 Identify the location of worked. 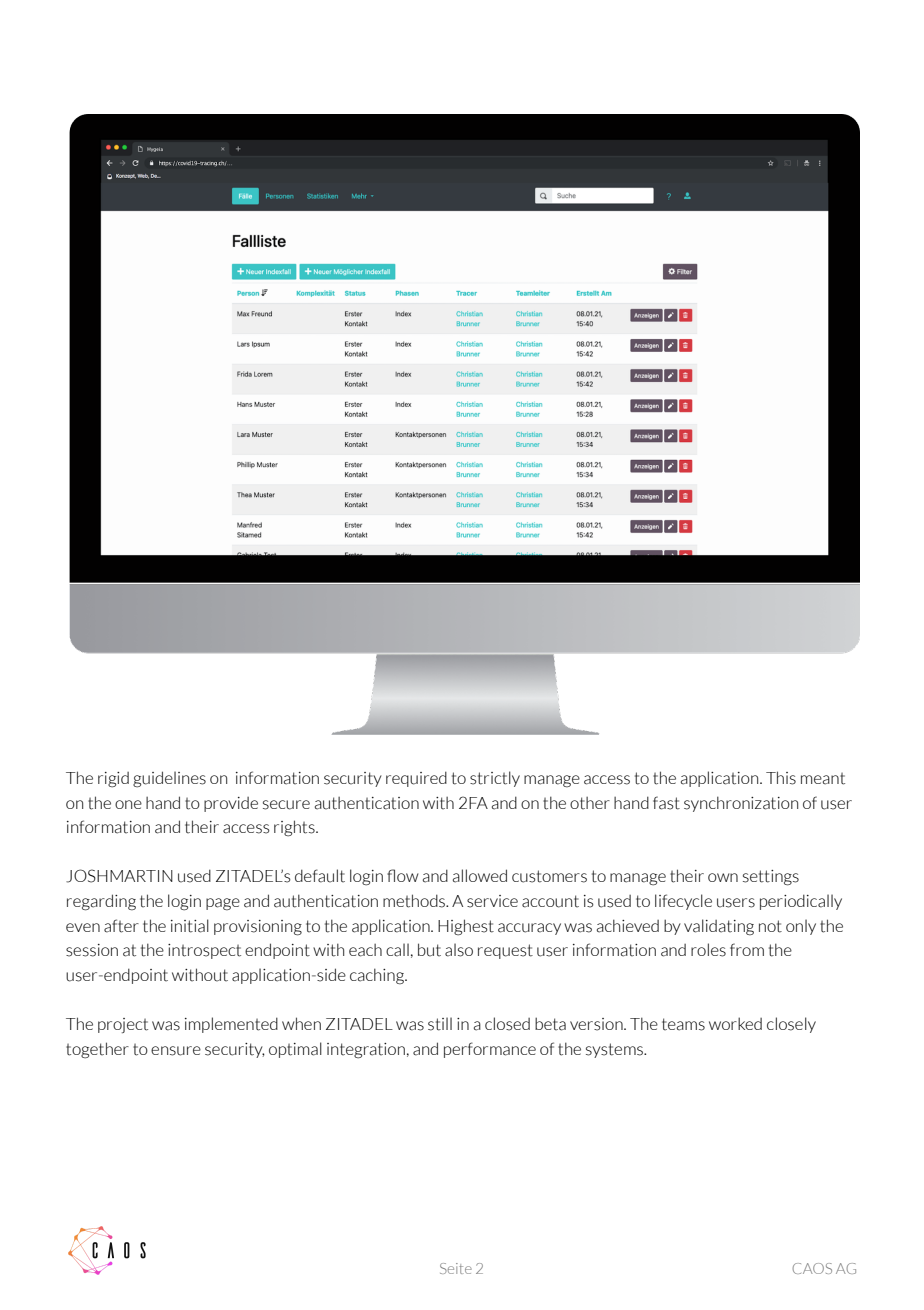
(735, 1023).
